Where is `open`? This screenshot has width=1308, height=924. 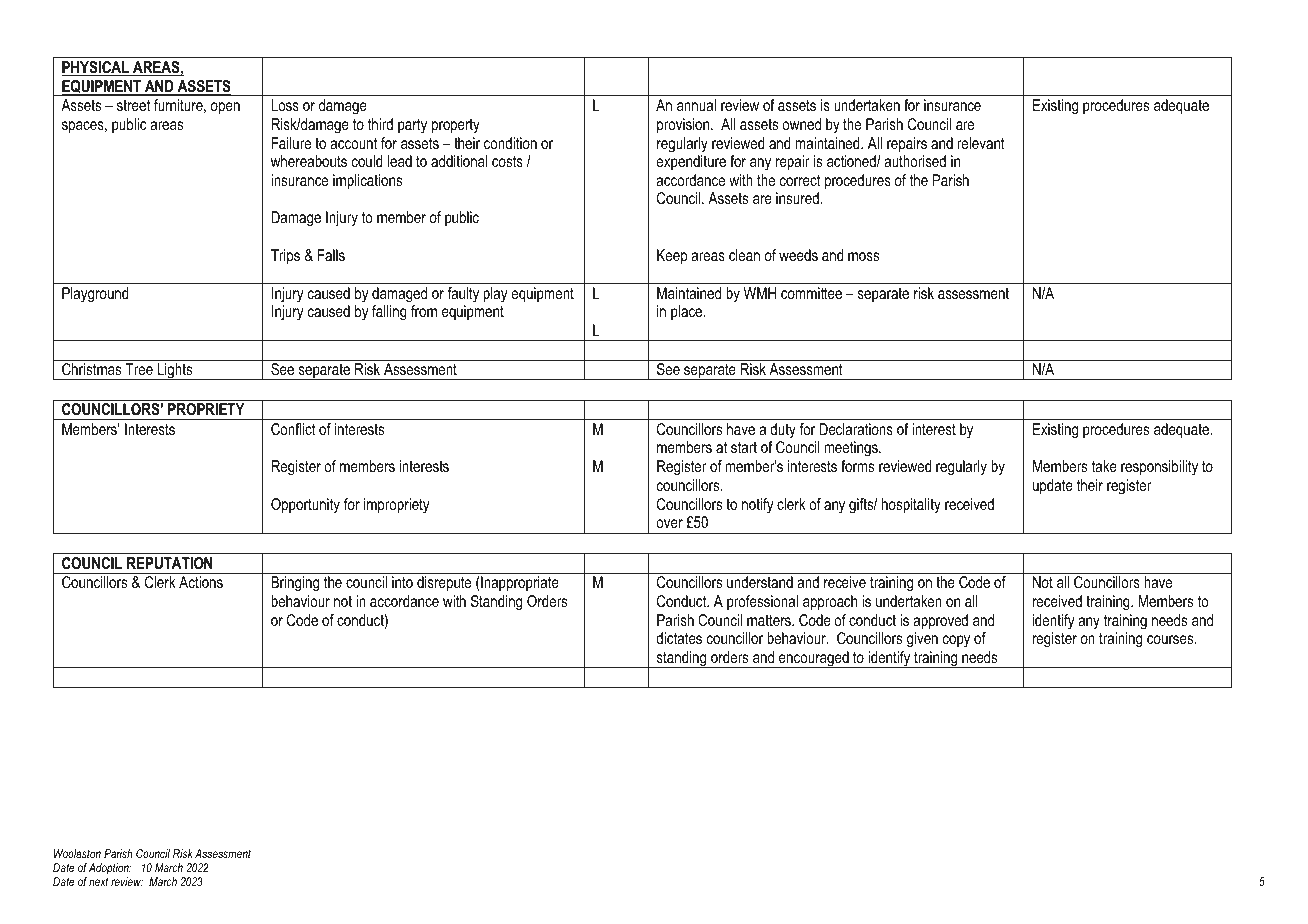 open is located at coordinates (225, 108).
